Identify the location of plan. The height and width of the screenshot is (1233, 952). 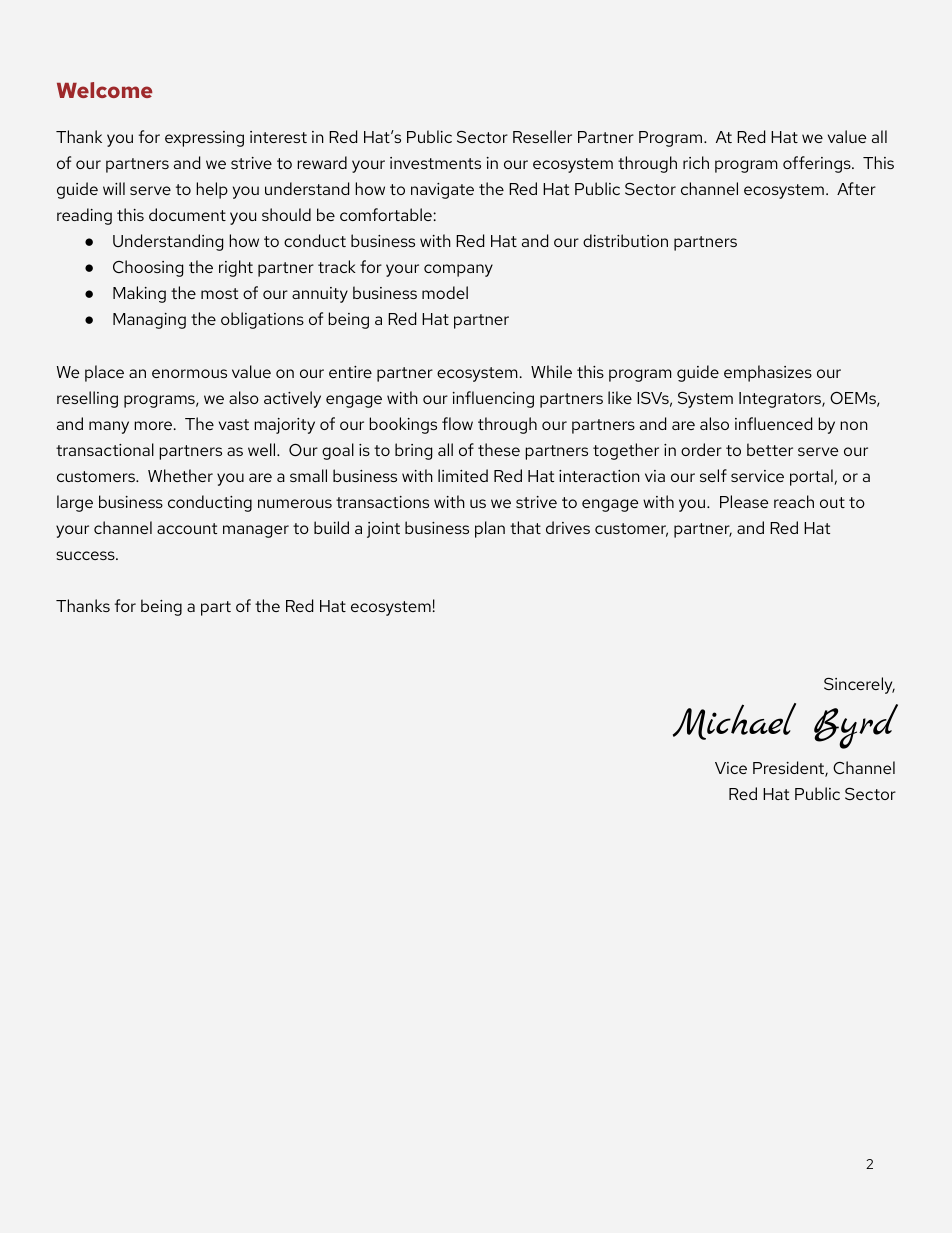
(490, 529).
